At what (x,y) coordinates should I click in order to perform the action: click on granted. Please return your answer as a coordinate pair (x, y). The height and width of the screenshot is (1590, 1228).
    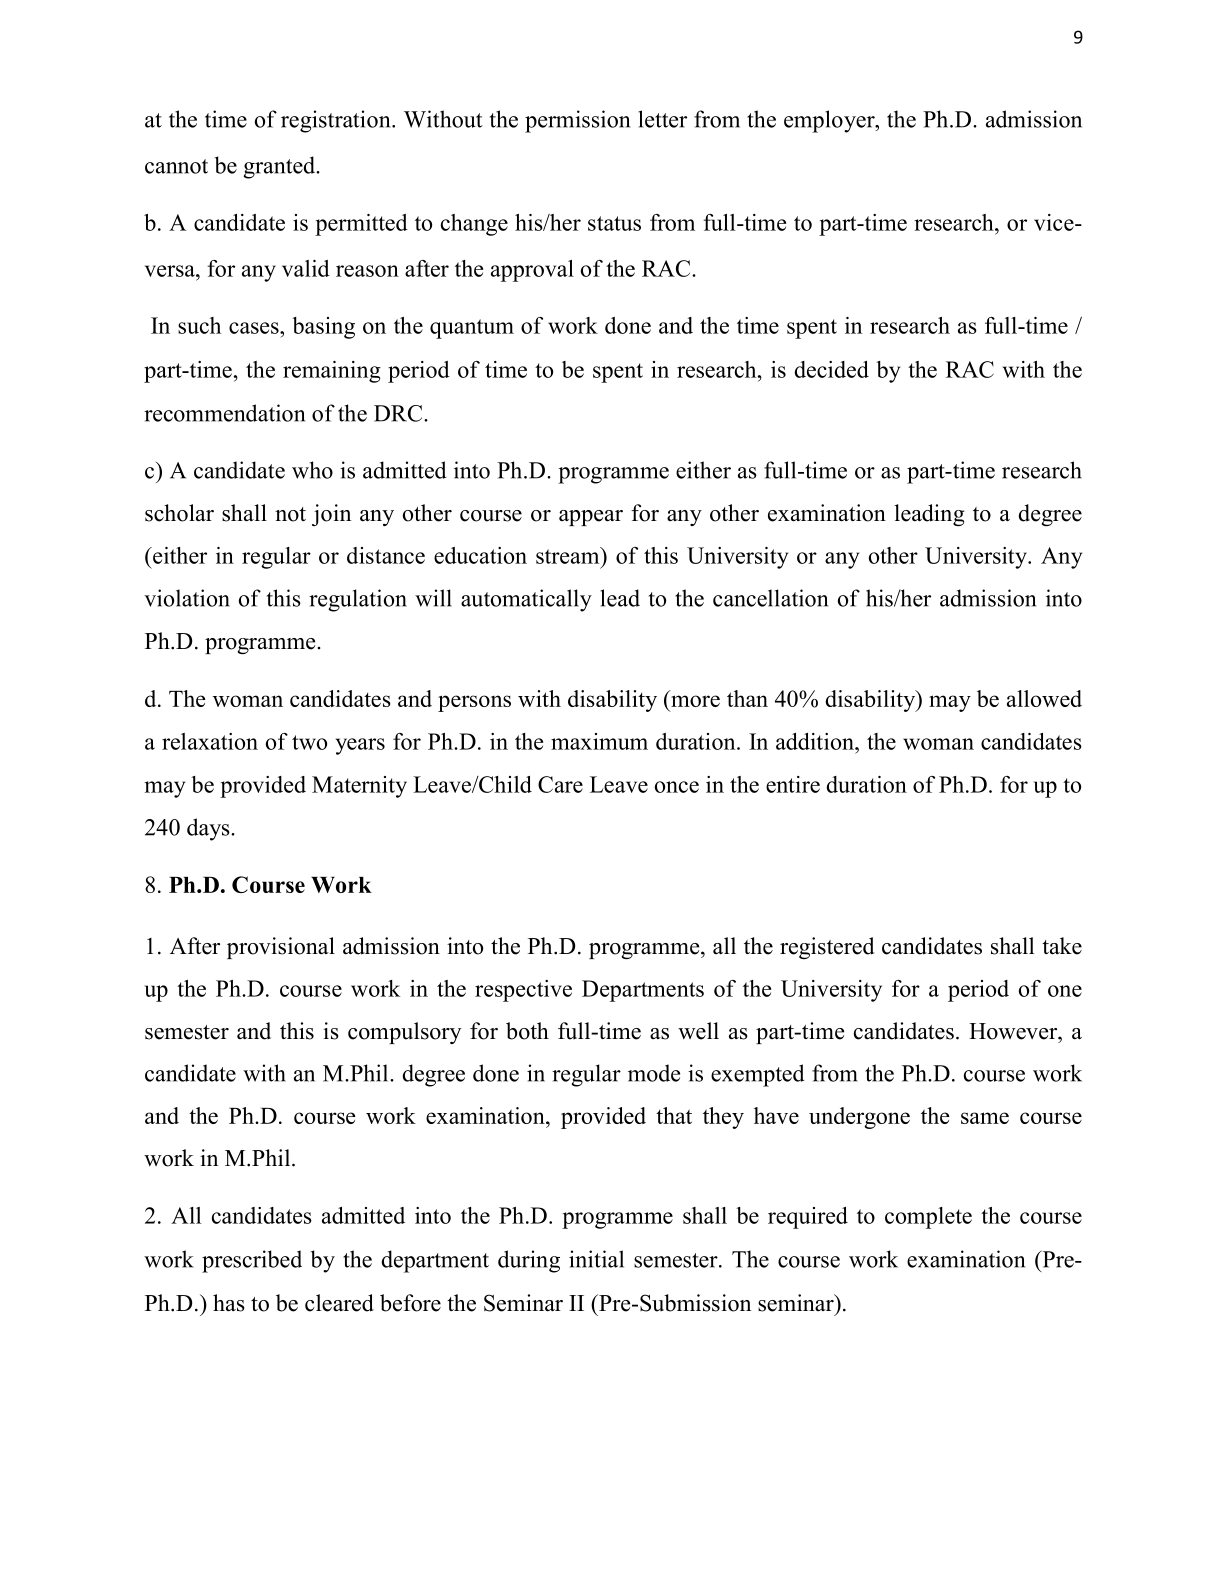
    Looking at the image, I should click on (281, 167).
